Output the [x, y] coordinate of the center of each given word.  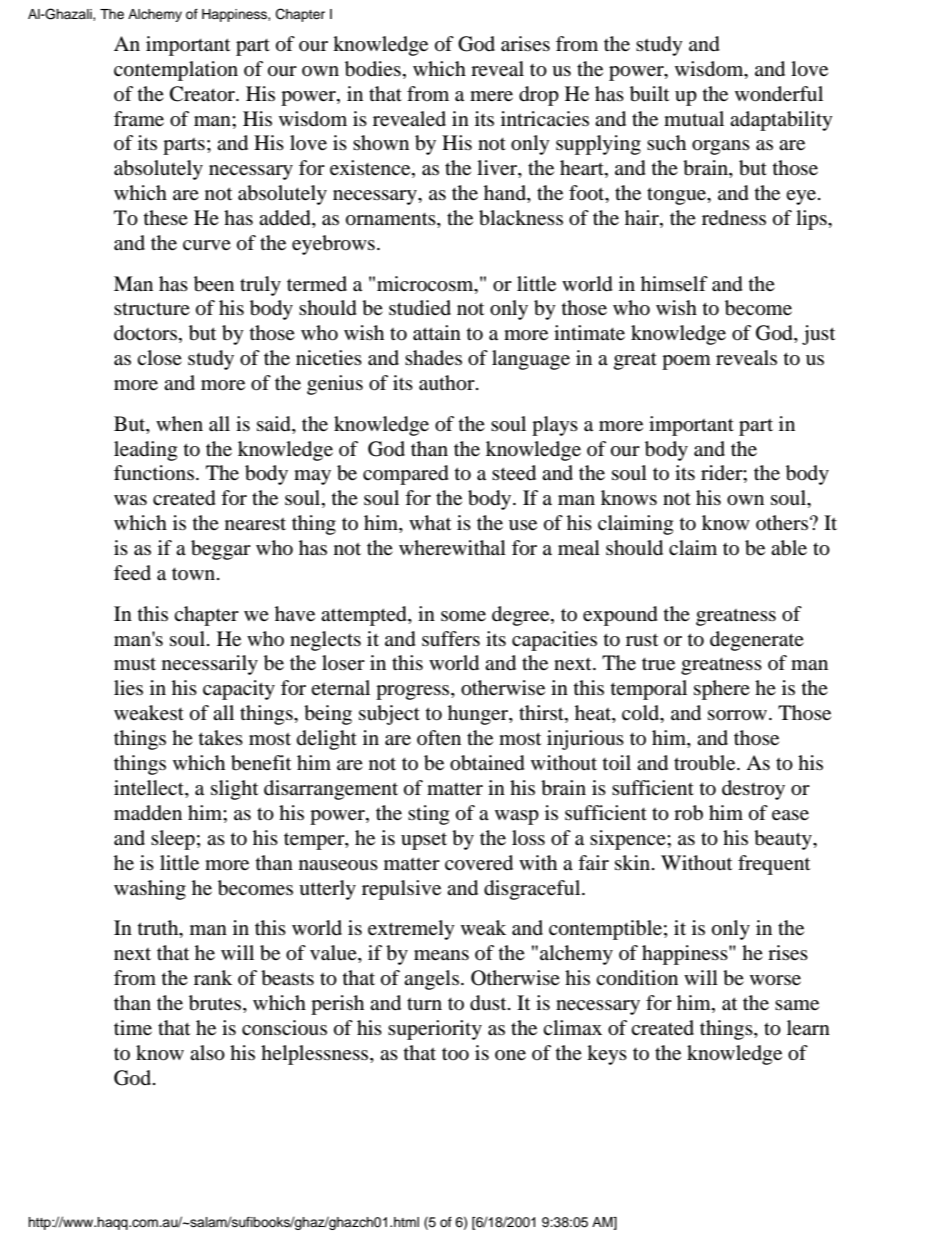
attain [437, 333]
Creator [203, 94]
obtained [487, 763]
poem [686, 362]
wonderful [779, 94]
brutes [216, 1003]
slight [234, 790]
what [430, 523]
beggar [221, 550]
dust [489, 1003]
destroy [753, 790]
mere [491, 96]
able [789, 548]
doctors [147, 334]
